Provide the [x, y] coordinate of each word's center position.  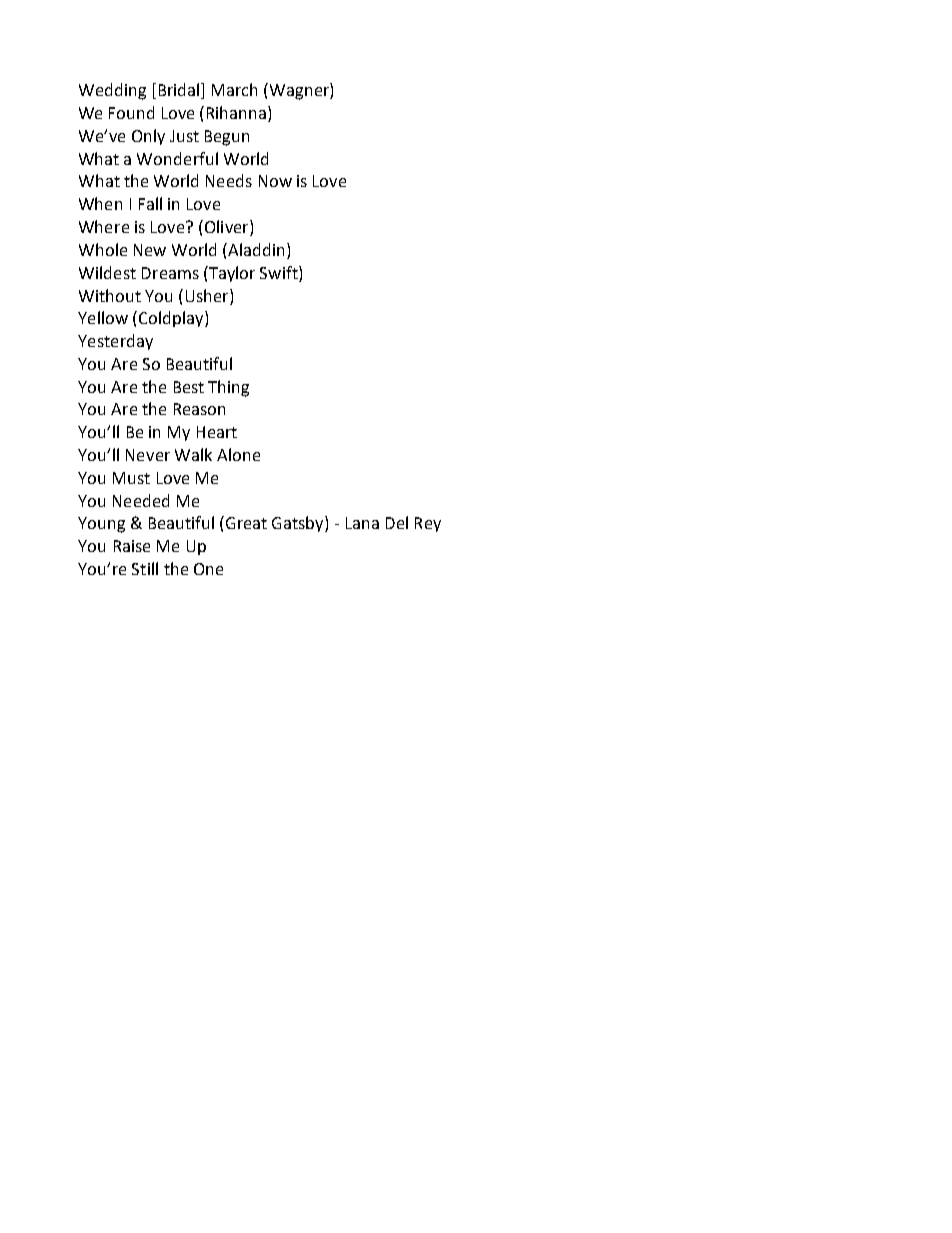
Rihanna [238, 114]
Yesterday [115, 342]
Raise [132, 546]
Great [246, 523]
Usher [208, 295]
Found [131, 112]
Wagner [300, 91]
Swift [280, 272]
